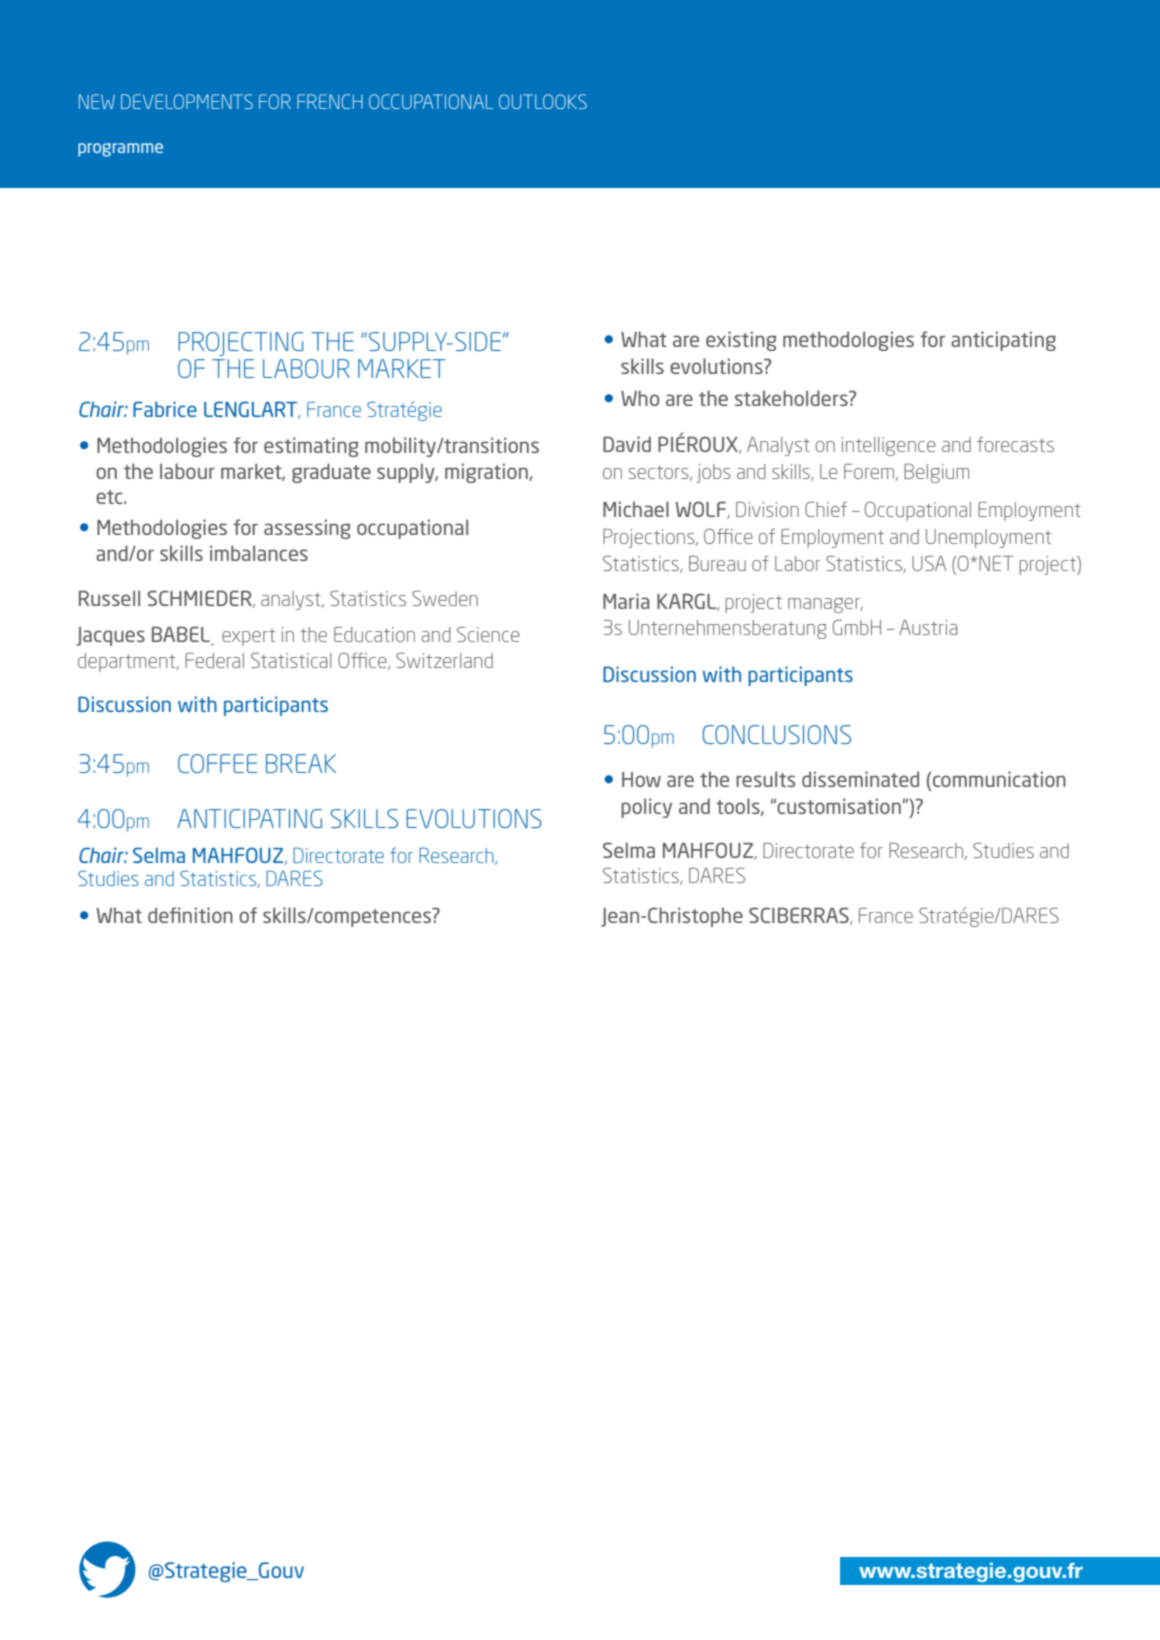  Describe the element at coordinates (488, 634) in the screenshot. I see `Science` at that location.
